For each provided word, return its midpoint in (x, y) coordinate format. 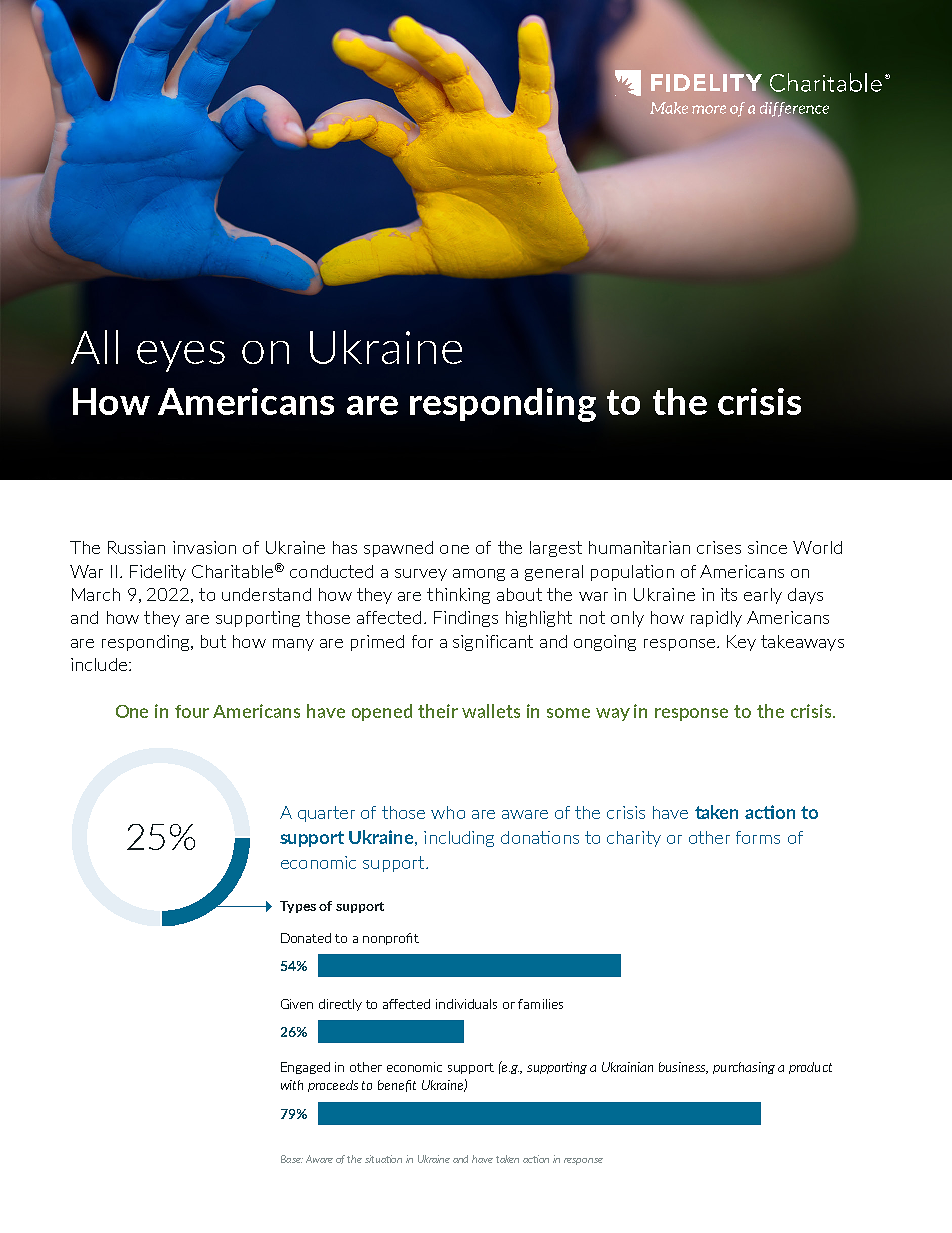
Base (292, 1159)
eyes (181, 356)
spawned (398, 549)
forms (758, 837)
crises (719, 547)
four (192, 711)
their (438, 711)
